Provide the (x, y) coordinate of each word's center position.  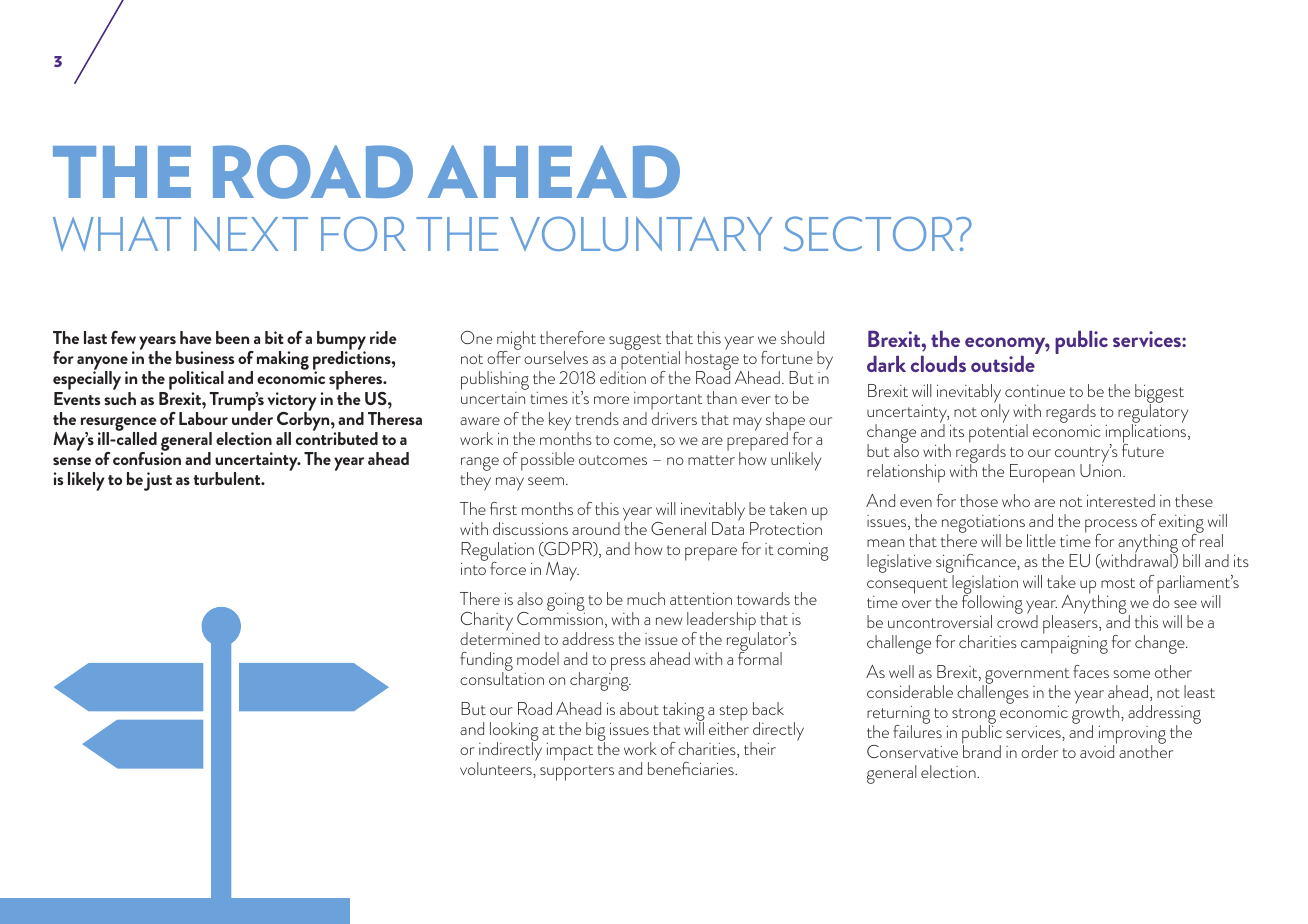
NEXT (251, 234)
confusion (147, 457)
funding (486, 663)
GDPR (568, 549)
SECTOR (870, 234)
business (205, 357)
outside (1003, 363)
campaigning (1064, 644)
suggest (635, 342)
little (1041, 540)
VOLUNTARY (641, 233)
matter (711, 460)
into (473, 568)
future (1143, 449)
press (627, 665)
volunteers (497, 768)
